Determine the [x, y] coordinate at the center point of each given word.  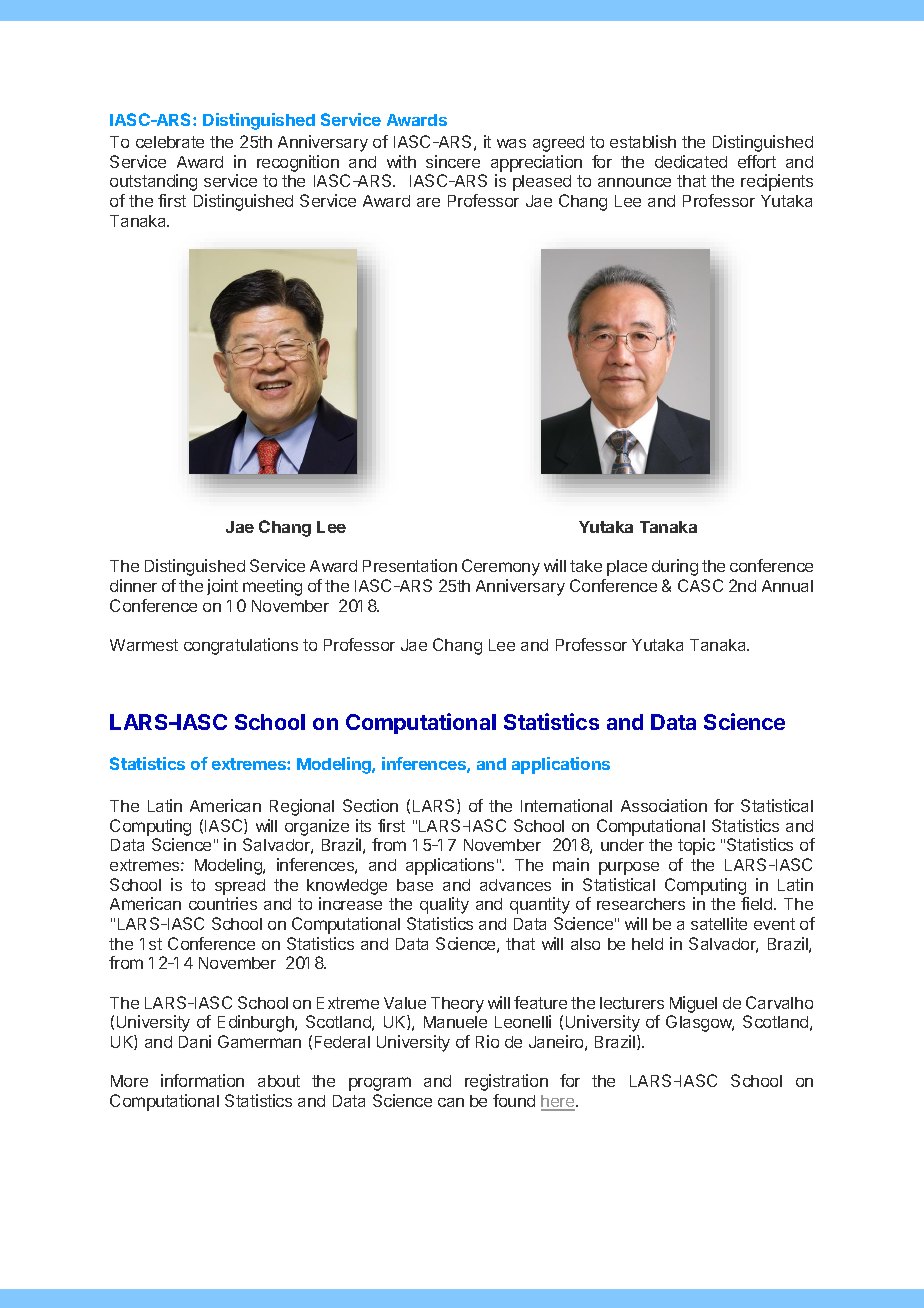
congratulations [241, 646]
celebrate [170, 142]
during [675, 567]
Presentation [410, 565]
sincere [453, 161]
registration [506, 1082]
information [202, 1080]
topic [696, 846]
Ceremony [501, 567]
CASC [700, 585]
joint [222, 587]
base [415, 885]
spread [240, 887]
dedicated [691, 161]
